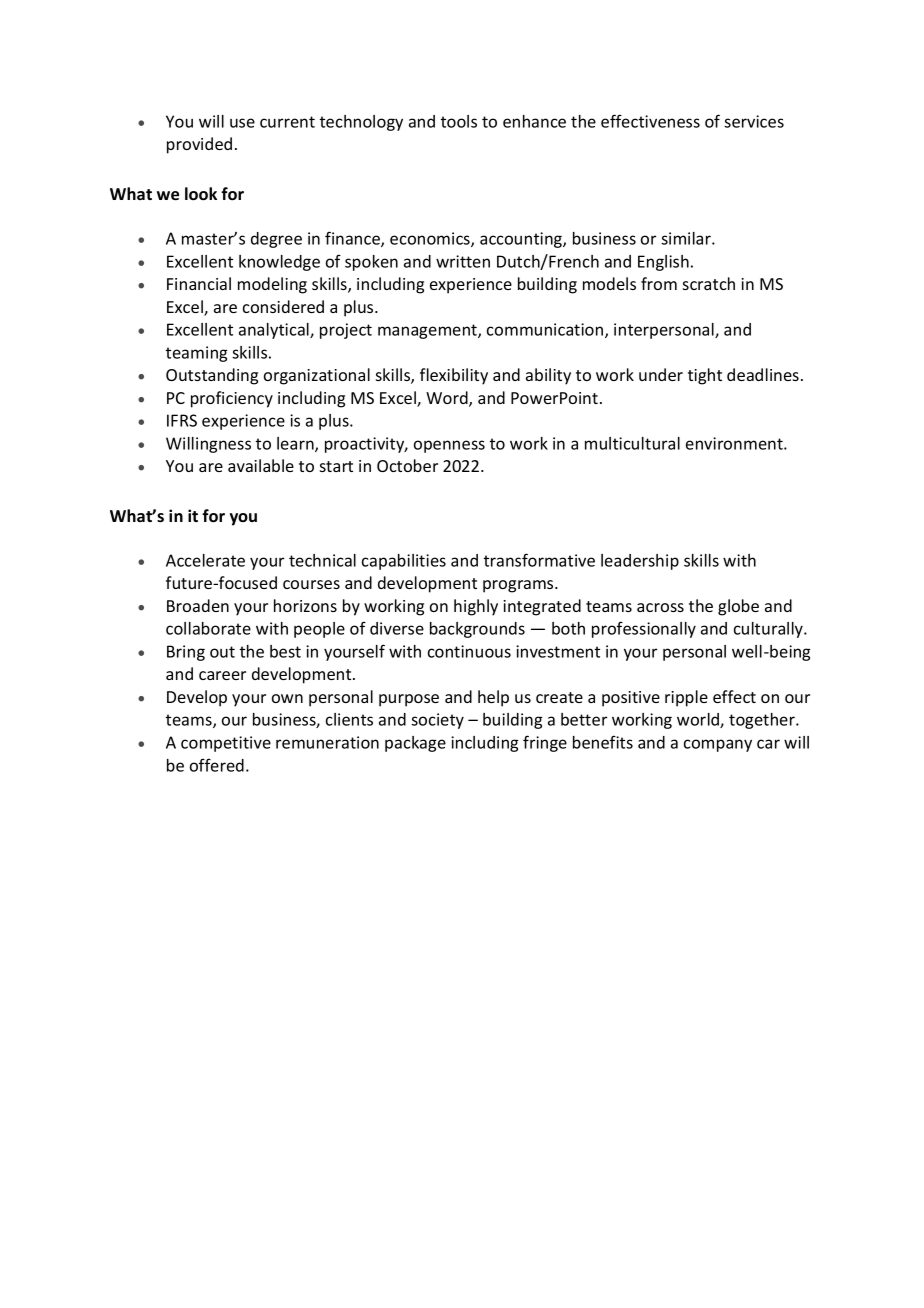 The image size is (924, 1308). Describe the element at coordinates (226, 744) in the screenshot. I see `competitive` at that location.
